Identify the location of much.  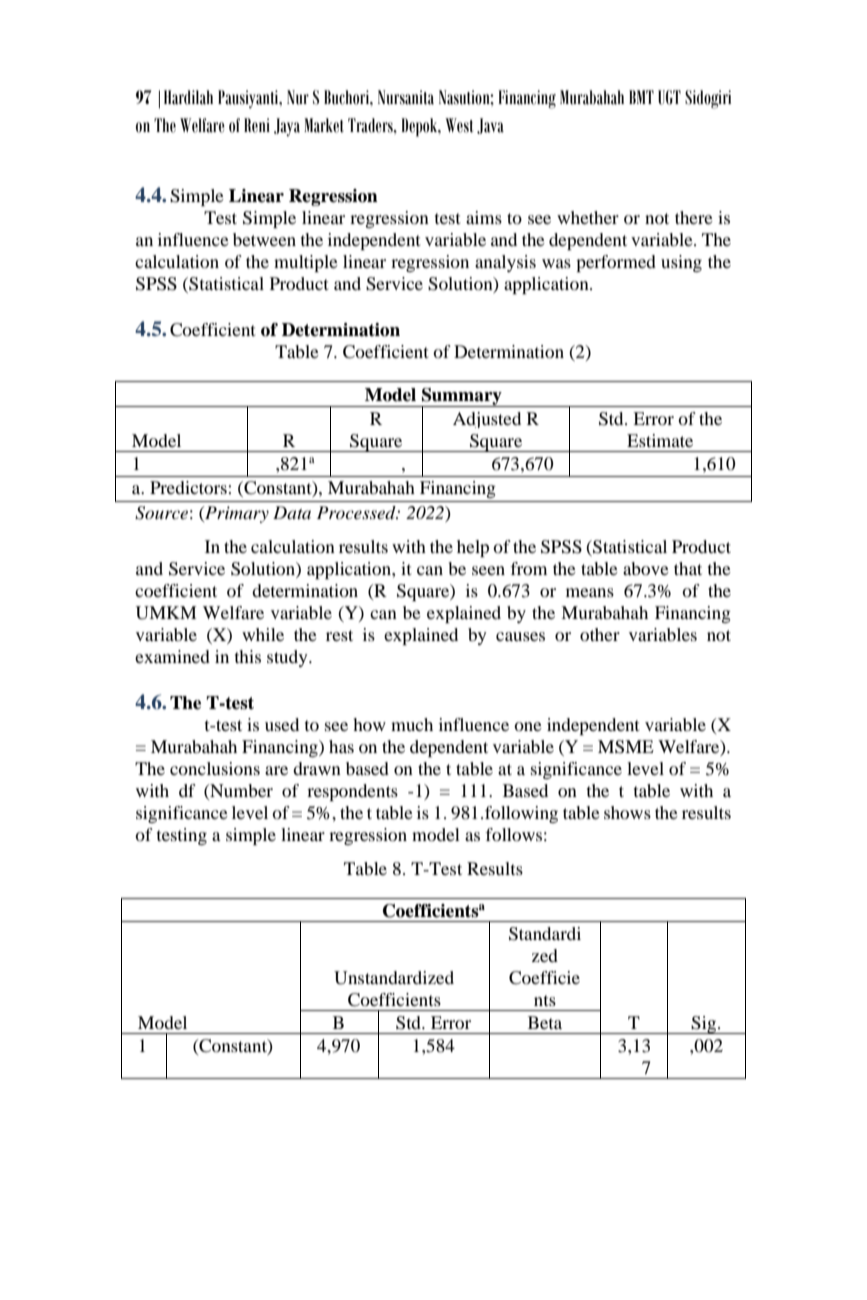
(412, 724).
